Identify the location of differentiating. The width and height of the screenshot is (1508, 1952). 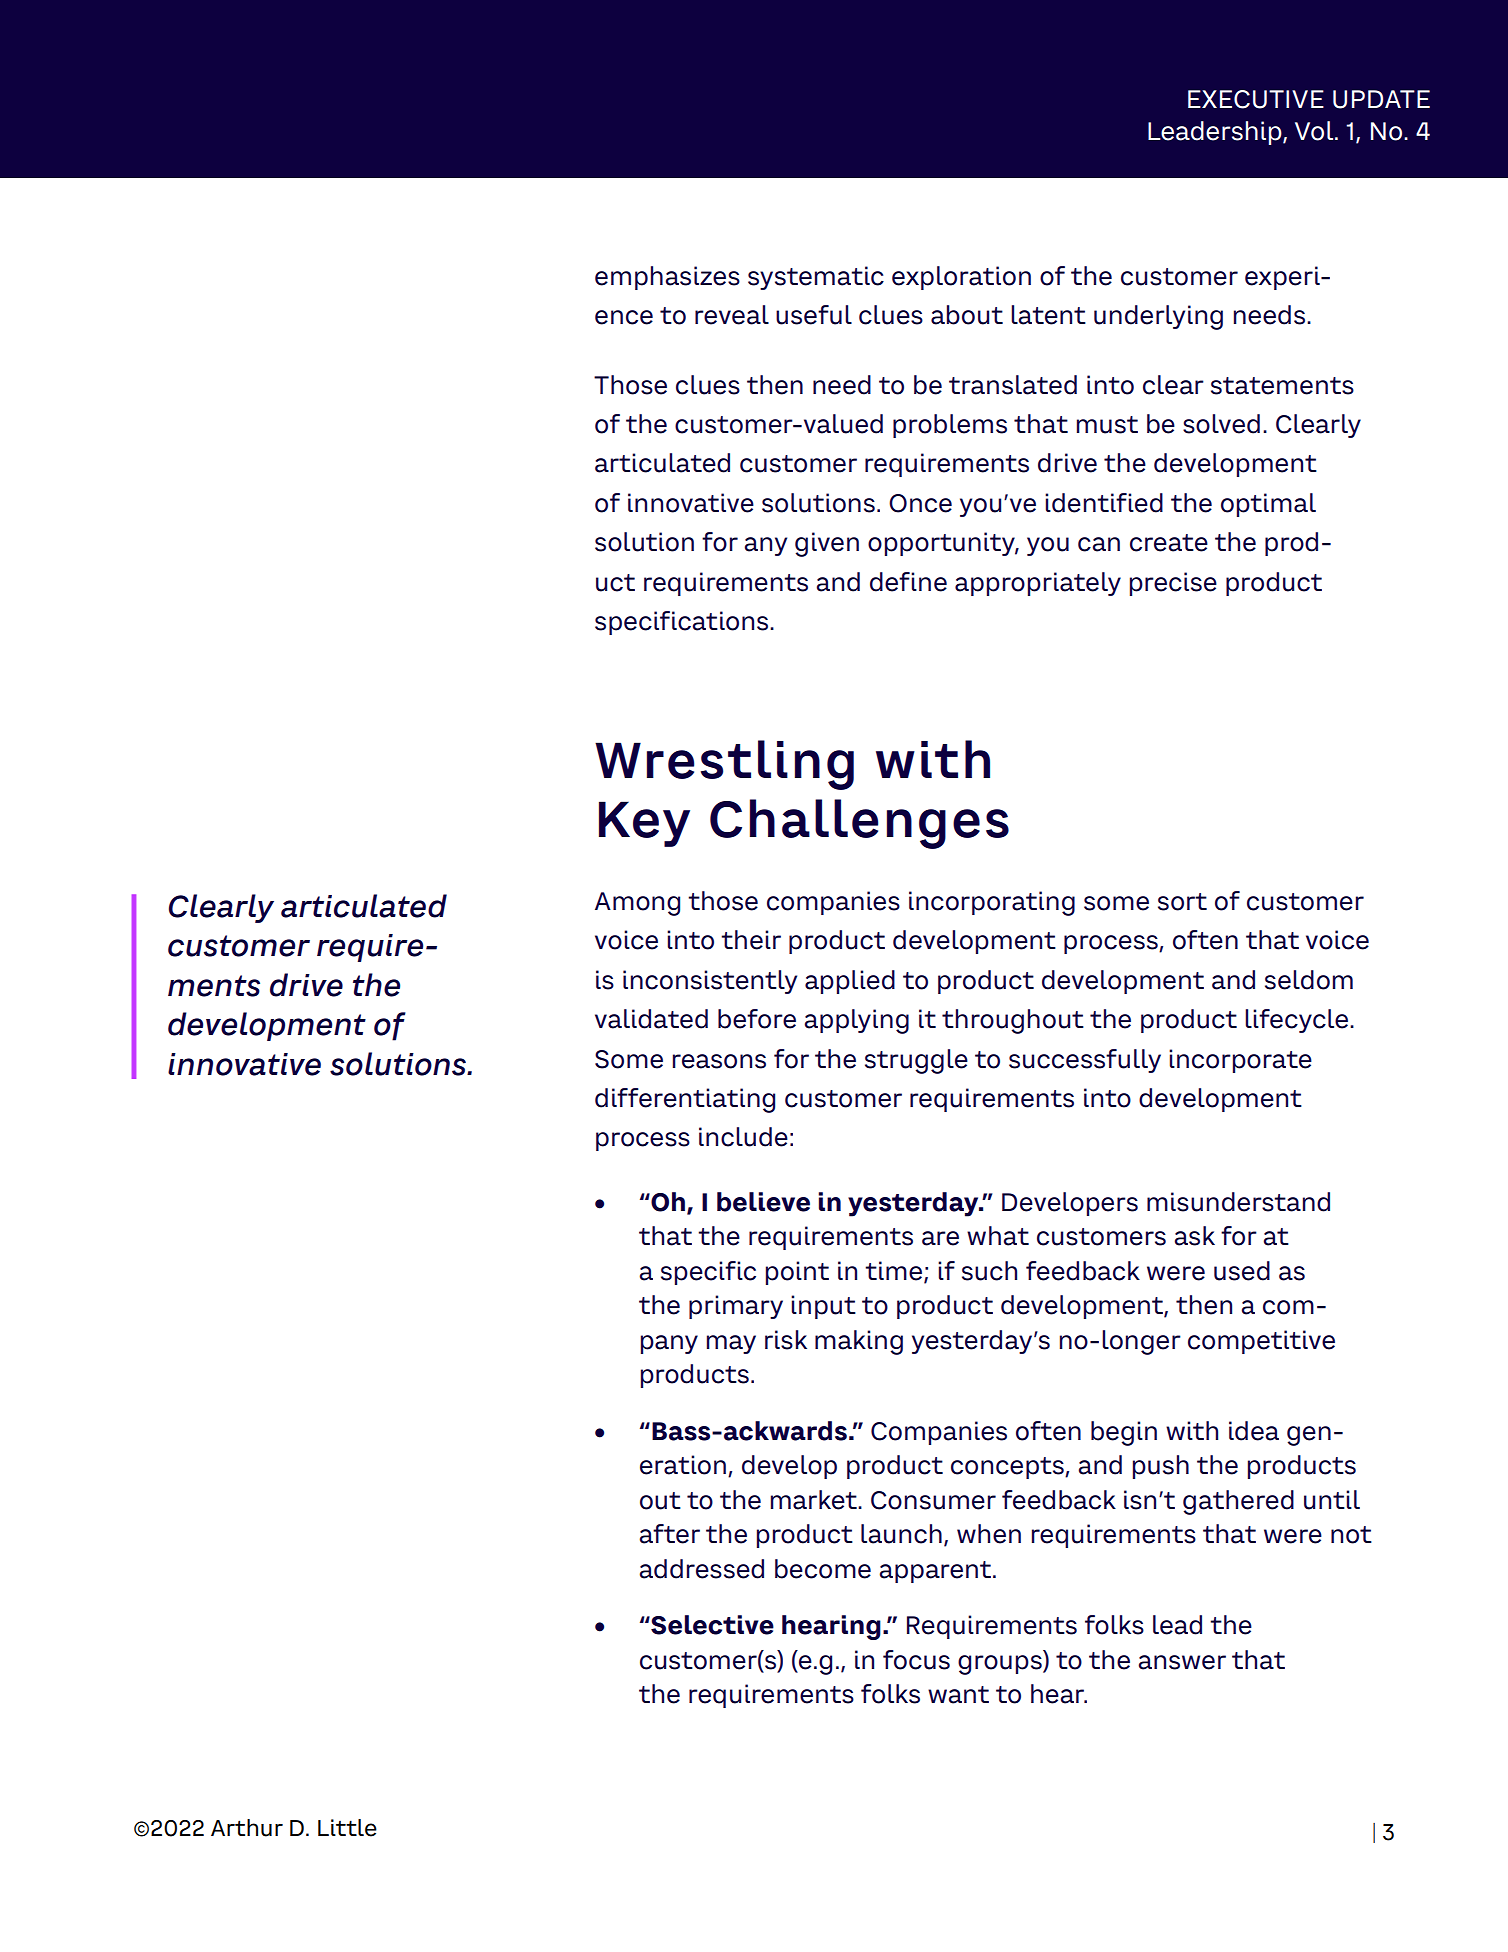
(685, 1100).
